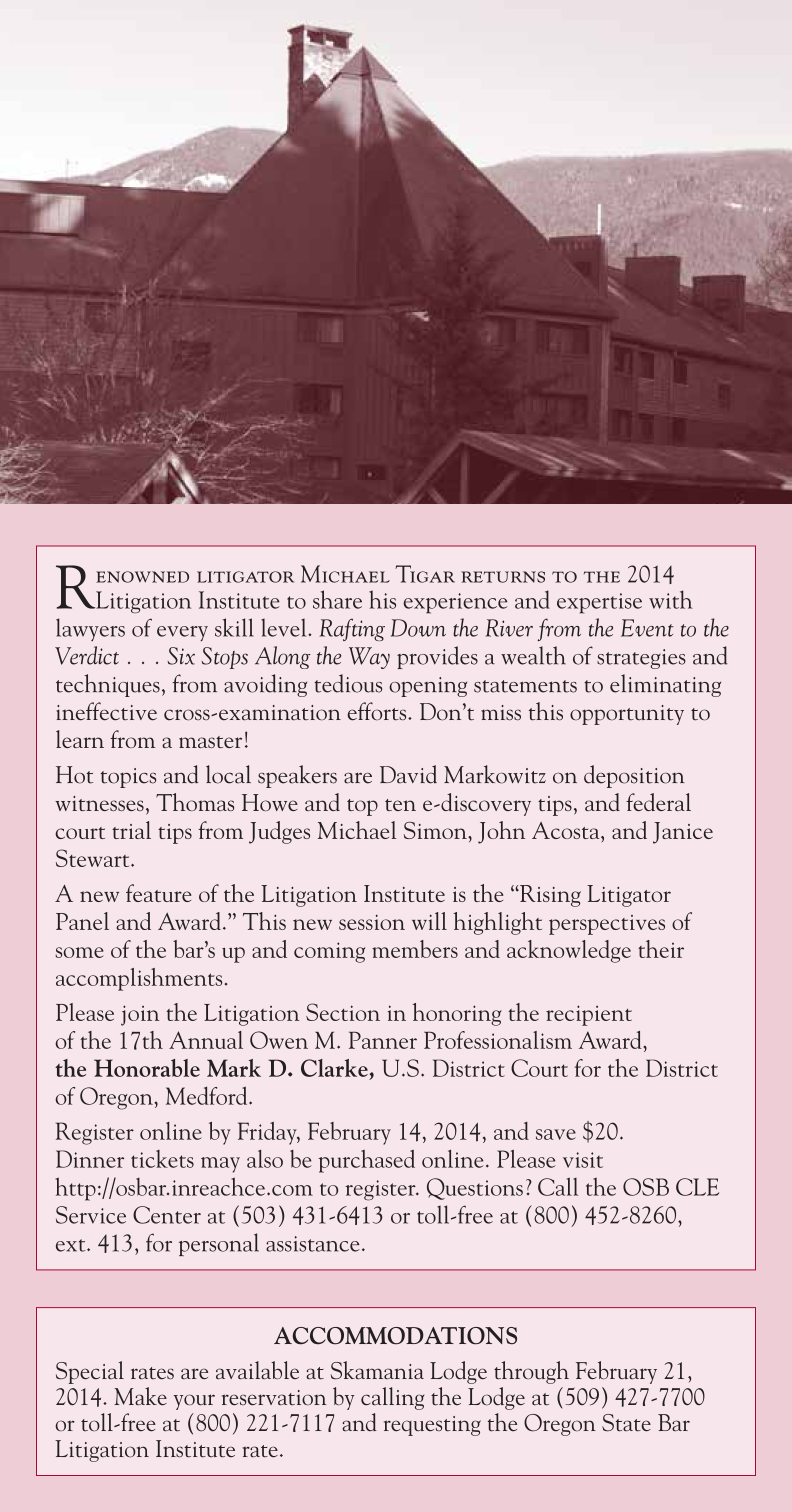 The height and width of the screenshot is (1512, 792). What do you see at coordinates (182, 633) in the screenshot?
I see `every` at bounding box center [182, 633].
